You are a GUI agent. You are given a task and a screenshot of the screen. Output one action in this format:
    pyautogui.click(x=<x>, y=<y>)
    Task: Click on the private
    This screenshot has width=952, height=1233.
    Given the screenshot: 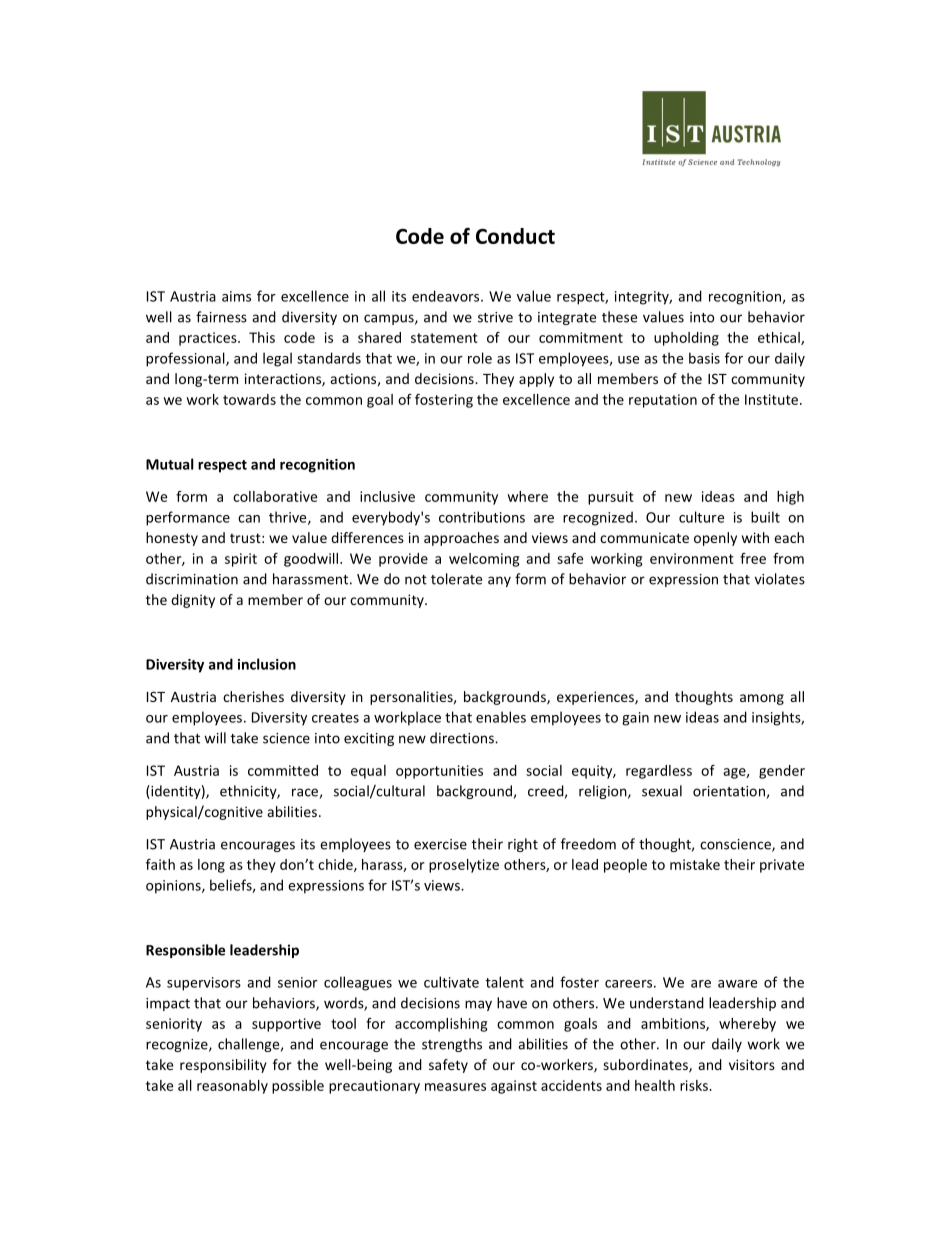 What is the action you would take?
    pyautogui.click(x=782, y=866)
